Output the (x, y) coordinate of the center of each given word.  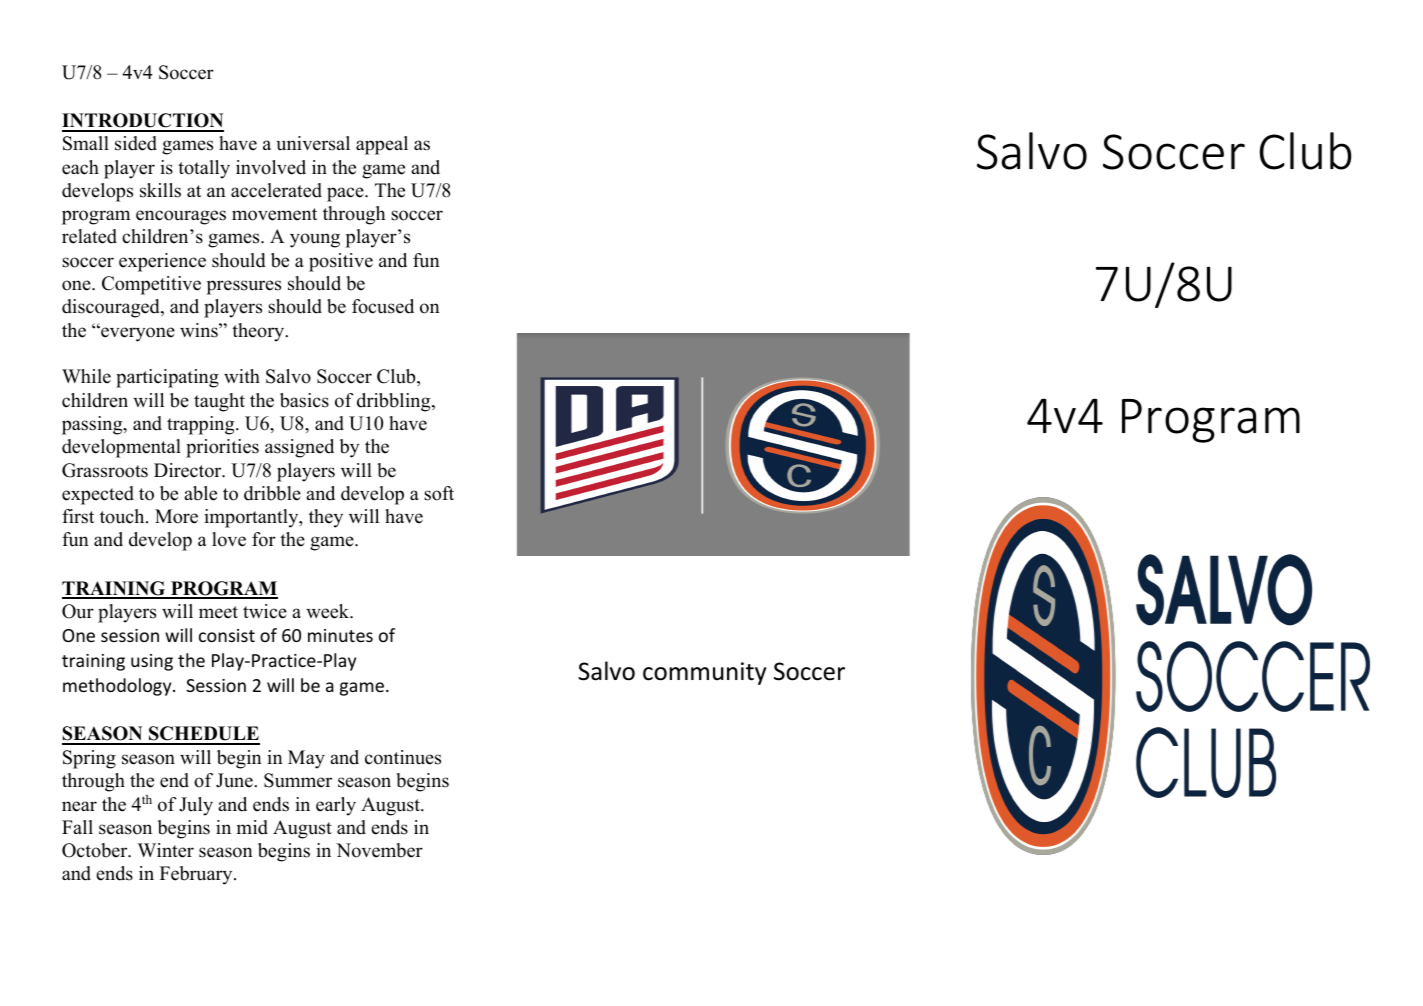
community (704, 673)
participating (167, 378)
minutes (340, 635)
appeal (382, 145)
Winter (165, 850)
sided (136, 143)
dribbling (395, 402)
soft (439, 493)
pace (346, 194)
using (152, 662)
